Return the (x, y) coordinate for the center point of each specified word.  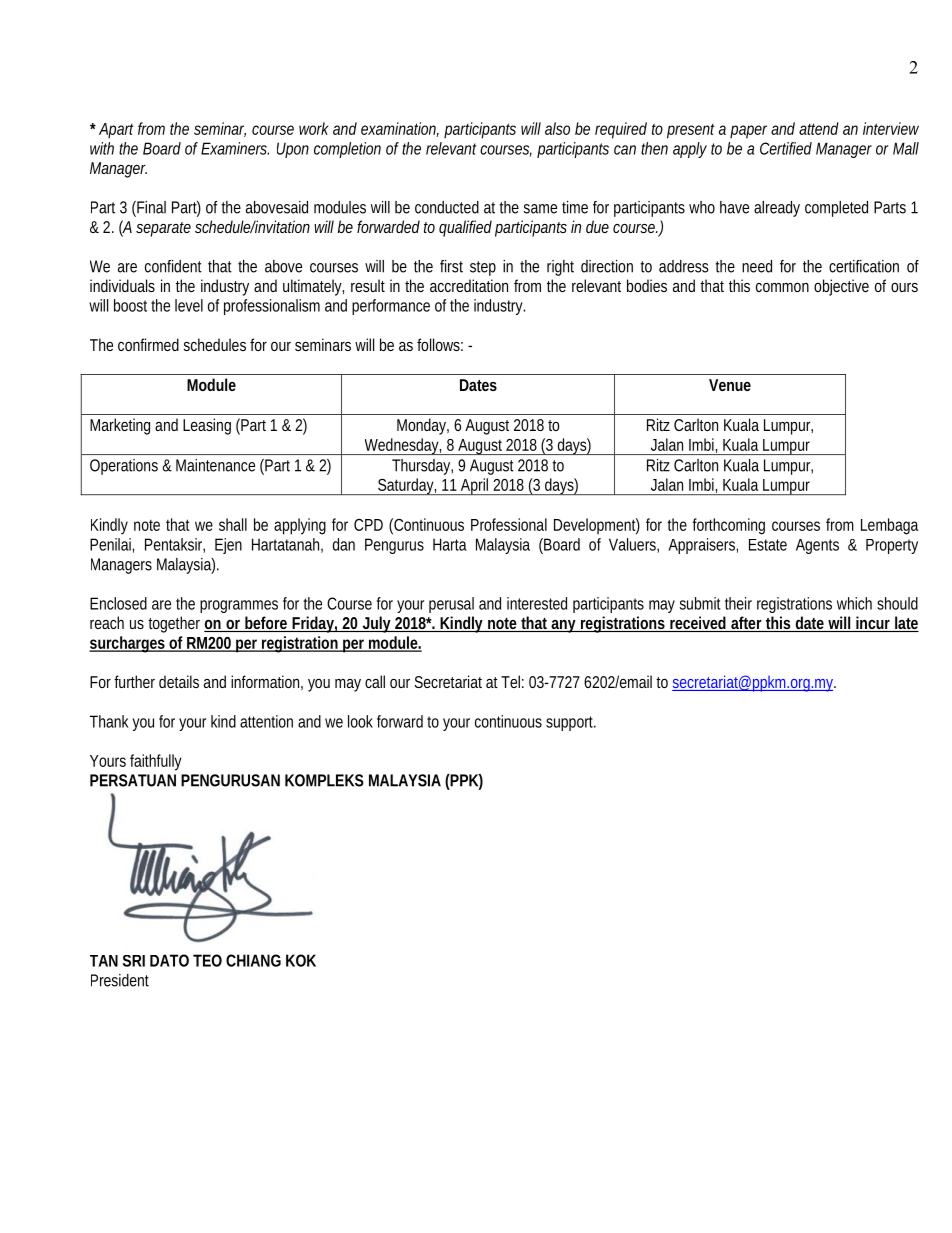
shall (233, 524)
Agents (817, 546)
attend (819, 128)
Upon (293, 150)
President (120, 980)
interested (537, 603)
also (557, 128)
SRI (134, 961)
